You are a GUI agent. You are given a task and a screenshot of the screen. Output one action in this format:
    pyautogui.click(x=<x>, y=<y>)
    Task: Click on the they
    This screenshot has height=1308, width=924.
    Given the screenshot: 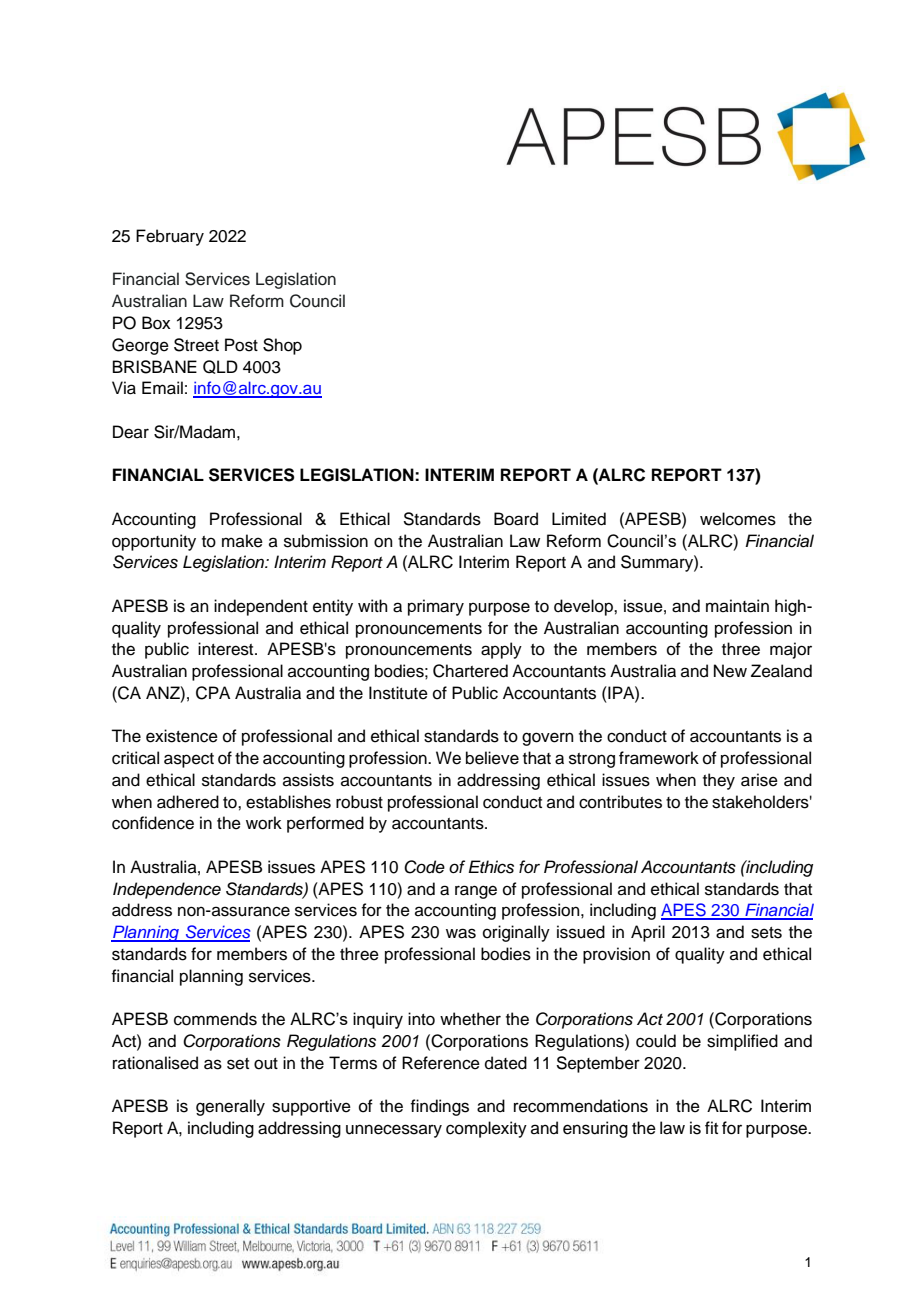 What is the action you would take?
    pyautogui.click(x=719, y=781)
